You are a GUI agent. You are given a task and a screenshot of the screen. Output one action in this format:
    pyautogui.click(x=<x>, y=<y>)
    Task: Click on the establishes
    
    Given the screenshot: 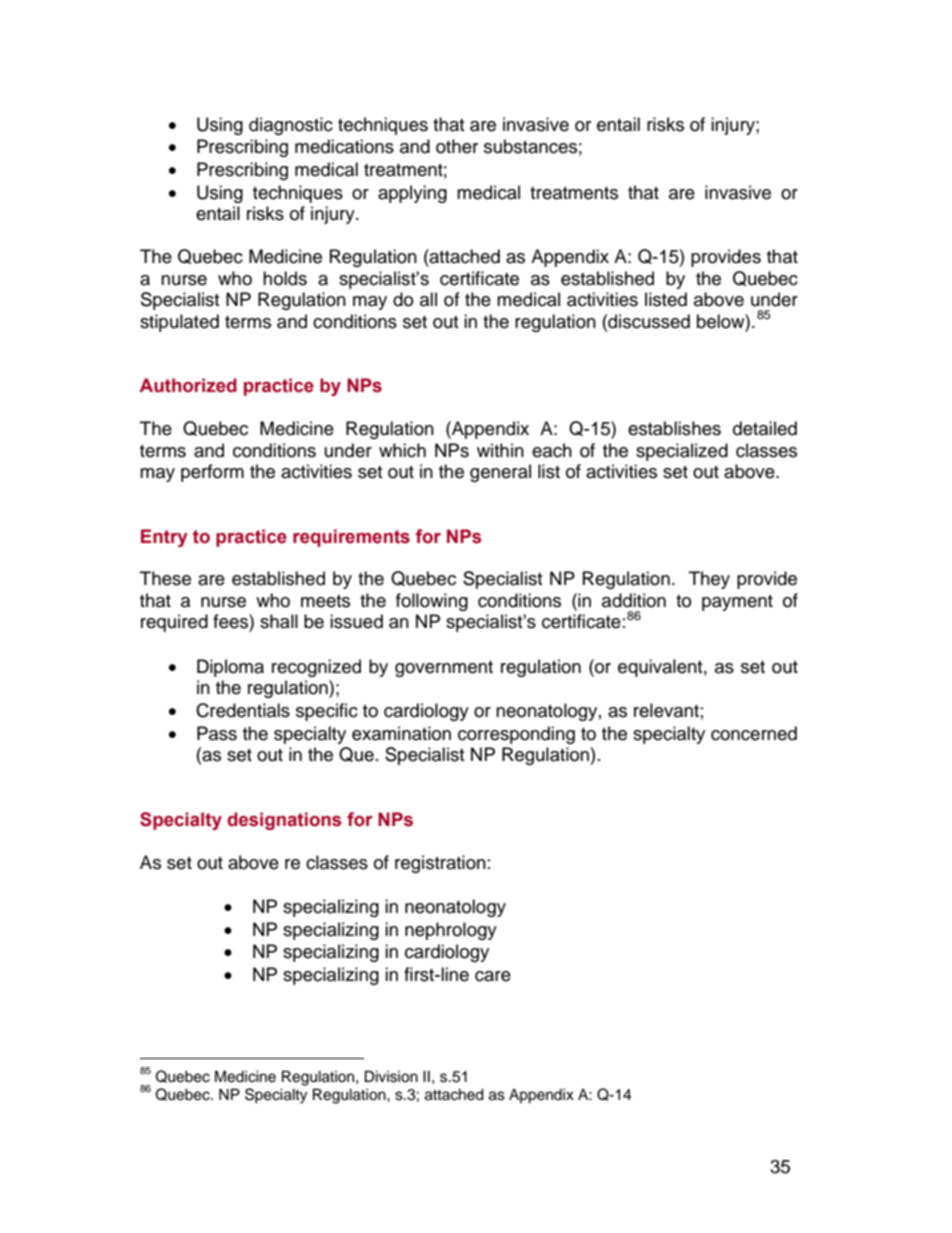 What is the action you would take?
    pyautogui.click(x=674, y=428)
